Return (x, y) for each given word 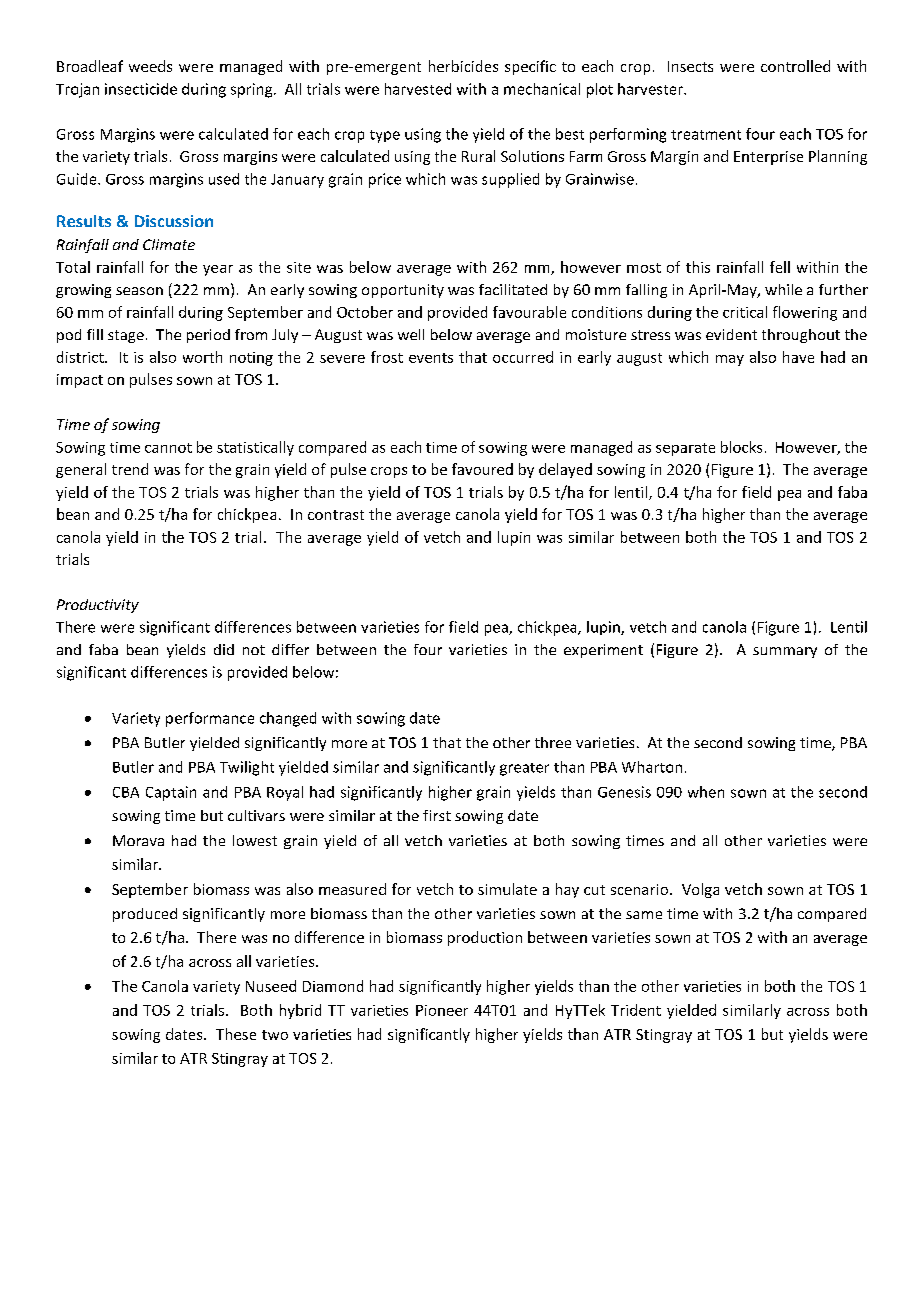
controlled (795, 66)
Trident (636, 1010)
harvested (418, 89)
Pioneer (442, 1010)
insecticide (141, 89)
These (236, 1034)
